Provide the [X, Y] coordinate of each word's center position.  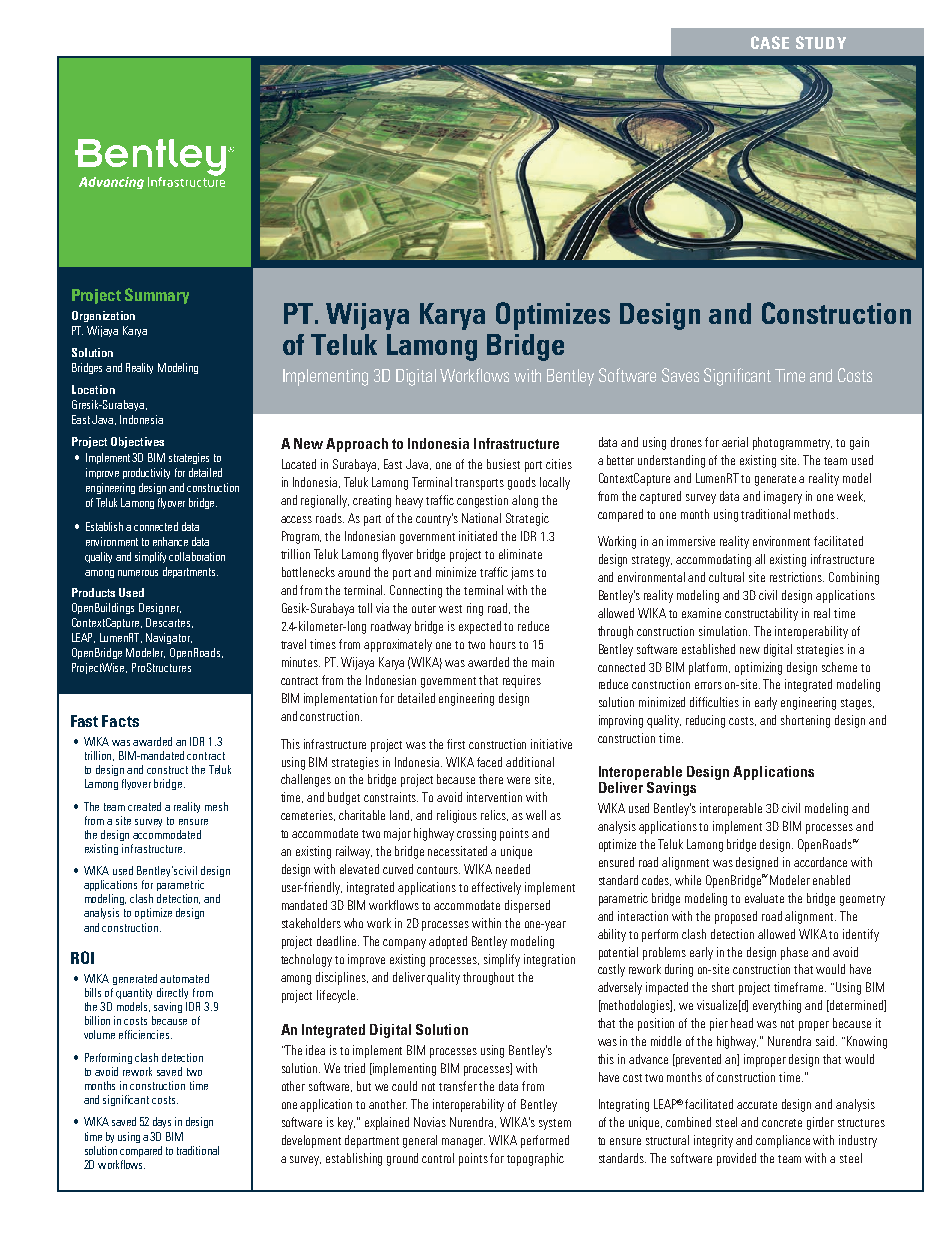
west [450, 609]
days [162, 1122]
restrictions [797, 577]
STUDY [821, 42]
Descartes [169, 623]
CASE [770, 42]
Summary [157, 296]
